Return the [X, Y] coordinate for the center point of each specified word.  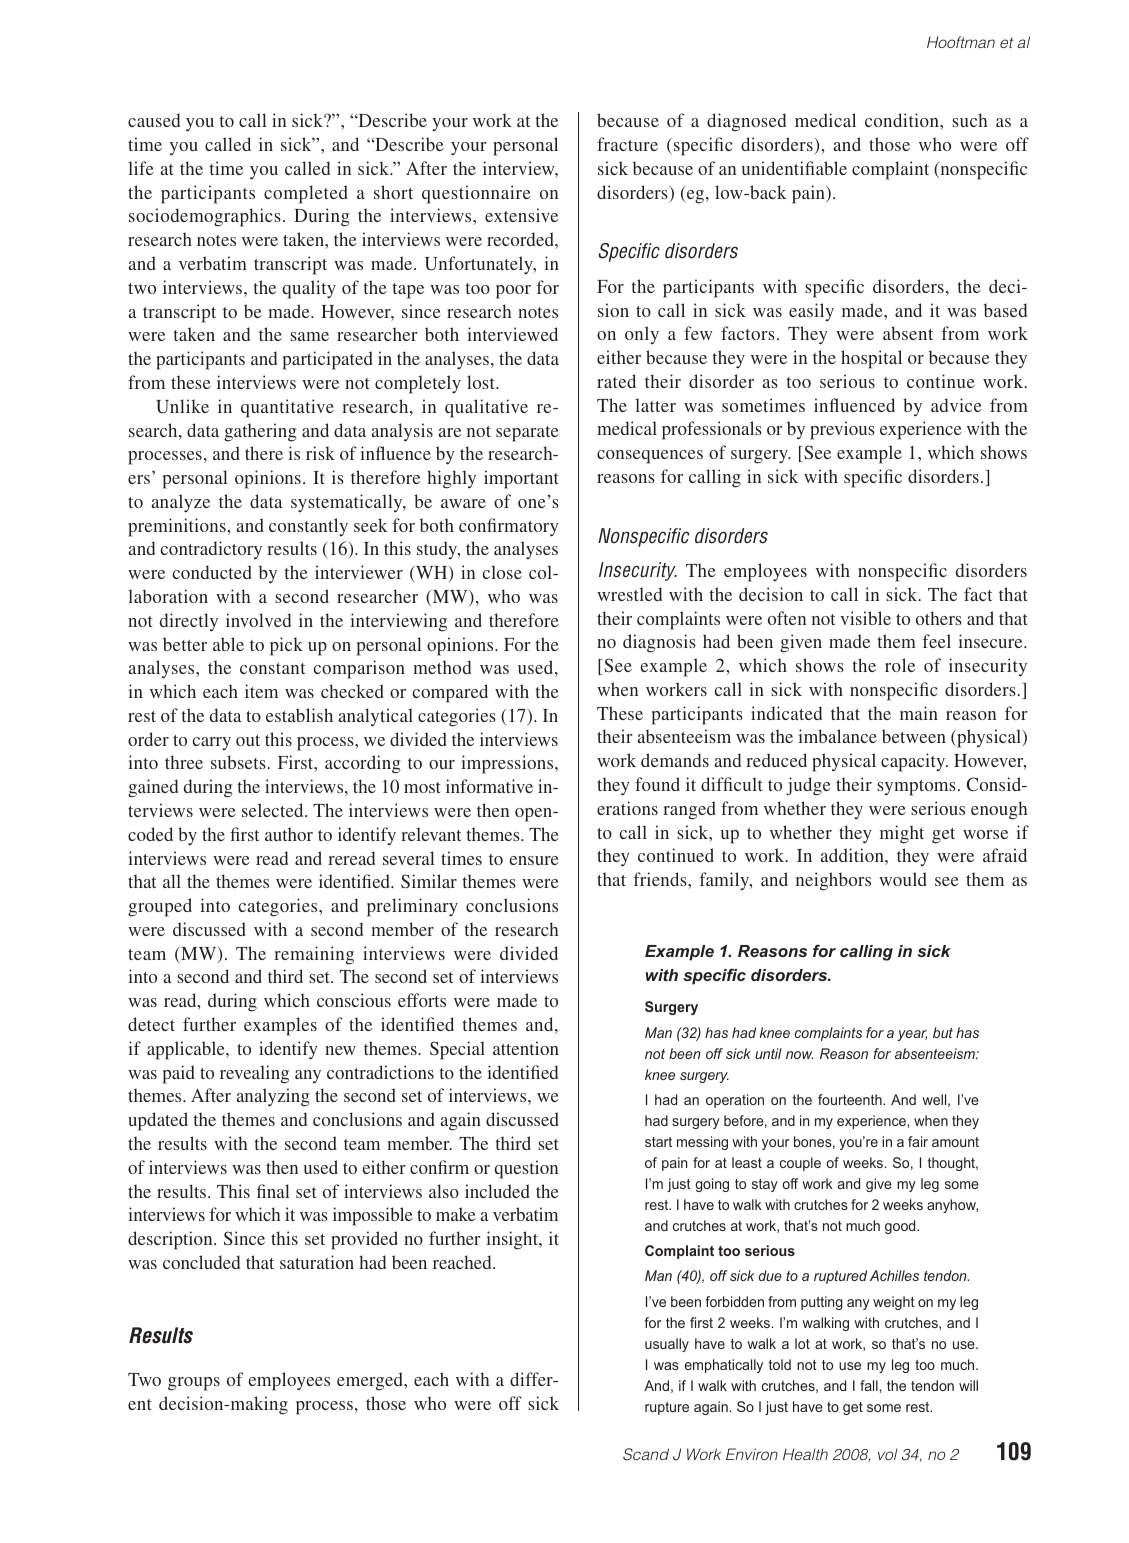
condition [903, 120]
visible [865, 618]
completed [306, 194]
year [912, 1035]
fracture [627, 144]
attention [526, 1048]
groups [194, 1384]
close [502, 572]
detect [151, 1024]
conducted [212, 572]
